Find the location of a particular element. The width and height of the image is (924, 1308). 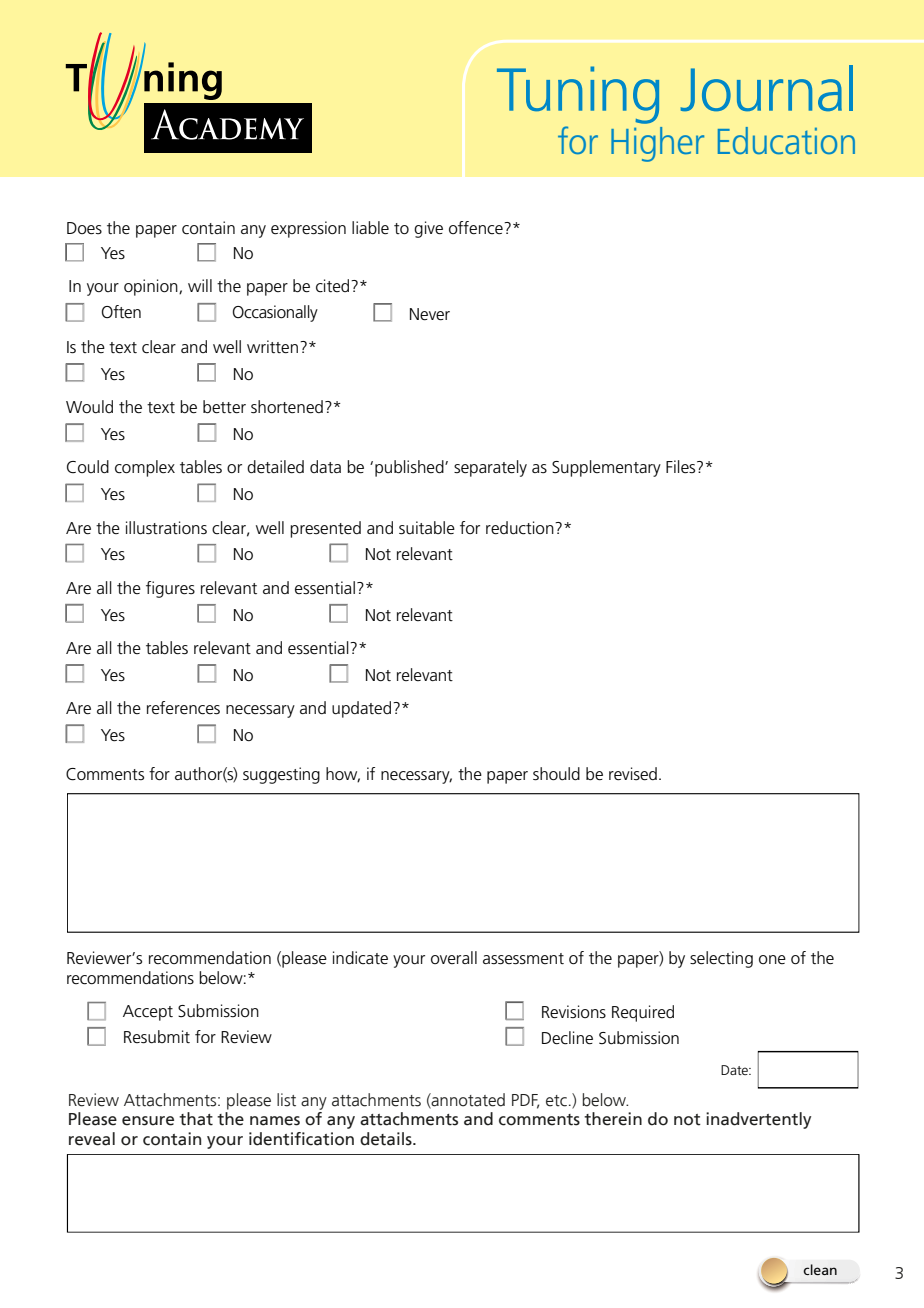

complex is located at coordinates (145, 468).
